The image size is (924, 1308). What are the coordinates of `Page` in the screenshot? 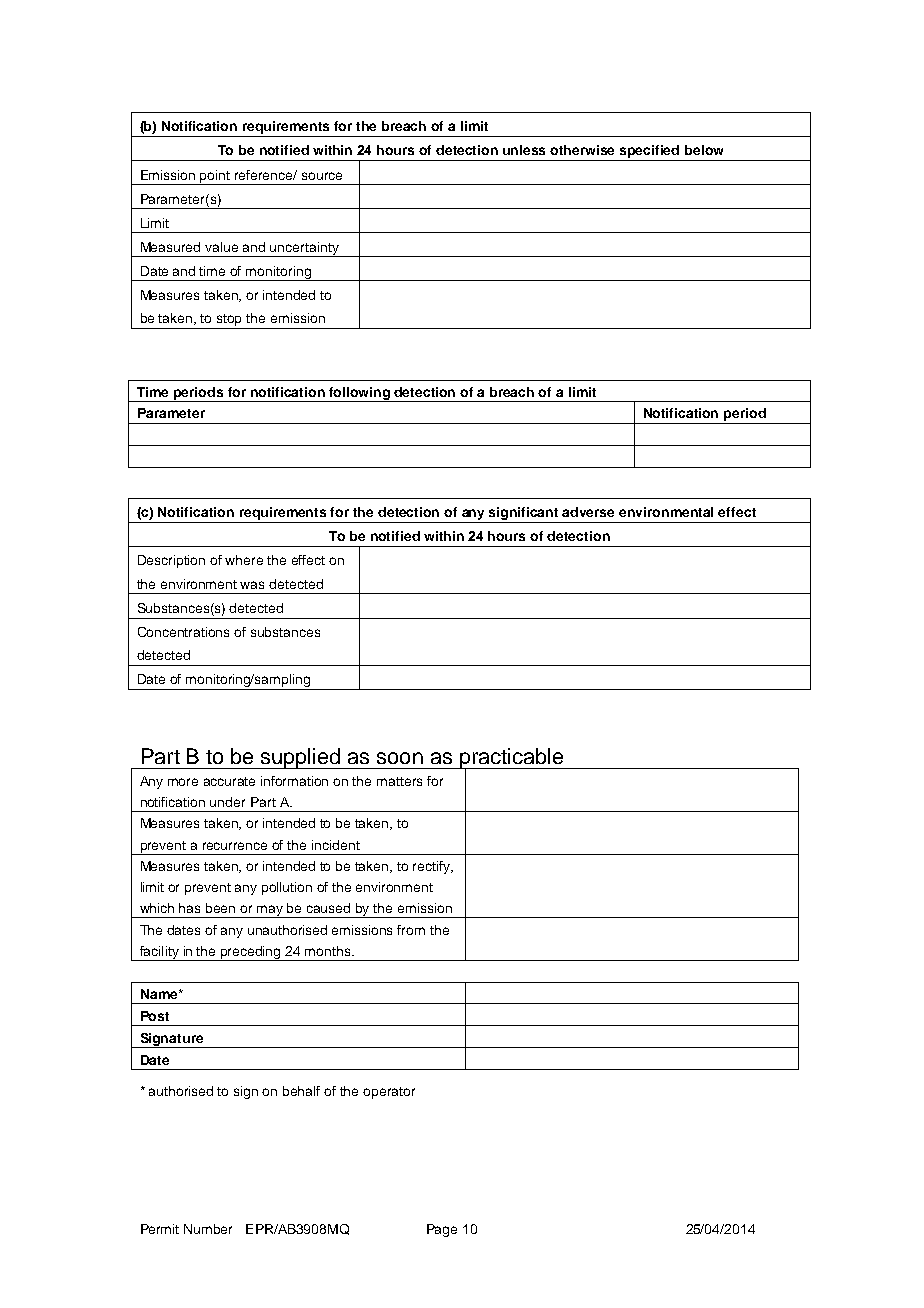 It's located at (442, 1230).
